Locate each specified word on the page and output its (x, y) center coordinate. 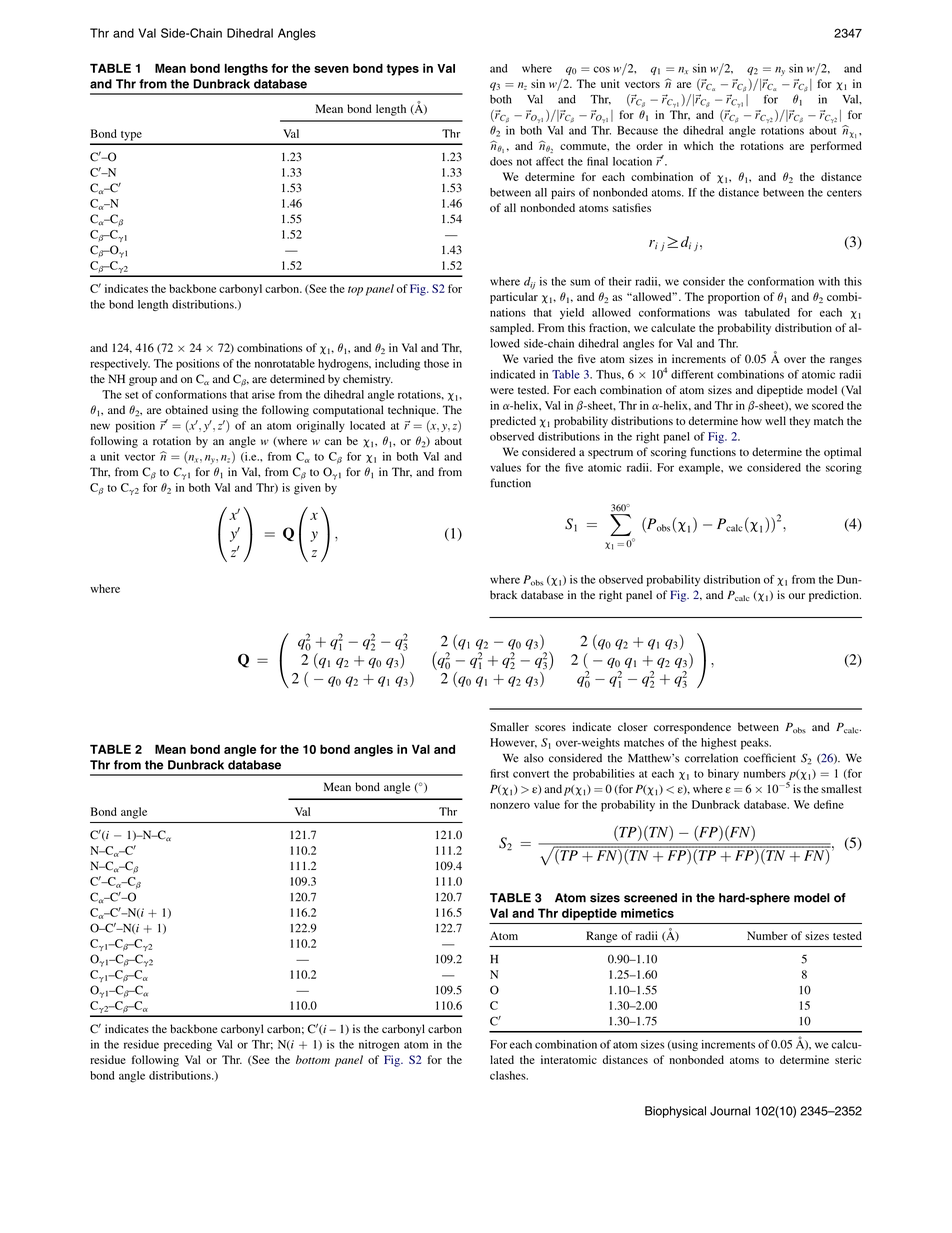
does (501, 161)
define (829, 804)
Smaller (509, 727)
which (698, 145)
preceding (188, 1045)
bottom (313, 1059)
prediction (835, 596)
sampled (512, 329)
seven (331, 69)
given (307, 489)
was (727, 313)
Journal (730, 1111)
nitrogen (379, 1045)
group (143, 381)
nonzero (510, 806)
